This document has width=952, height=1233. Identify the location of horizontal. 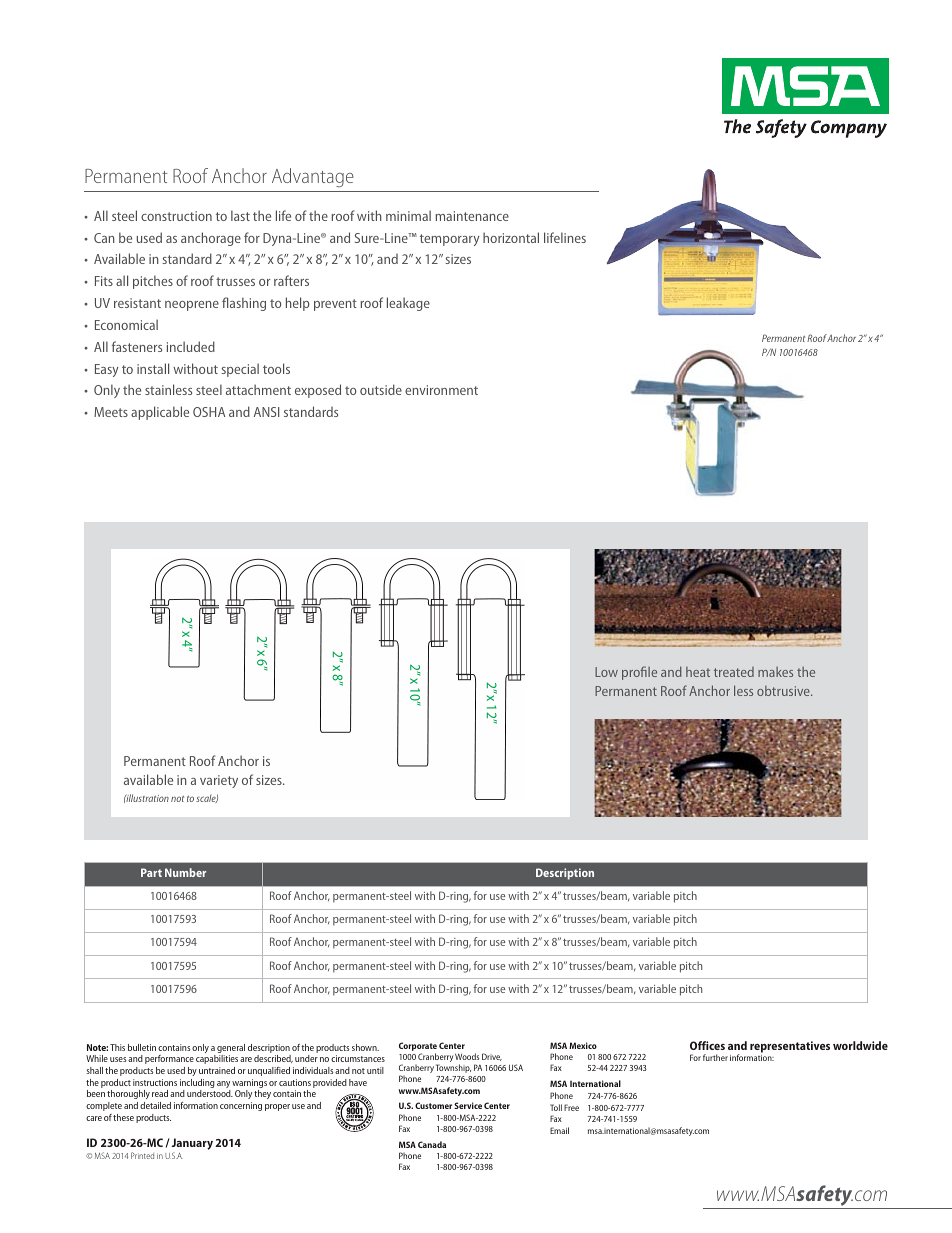
(511, 237).
